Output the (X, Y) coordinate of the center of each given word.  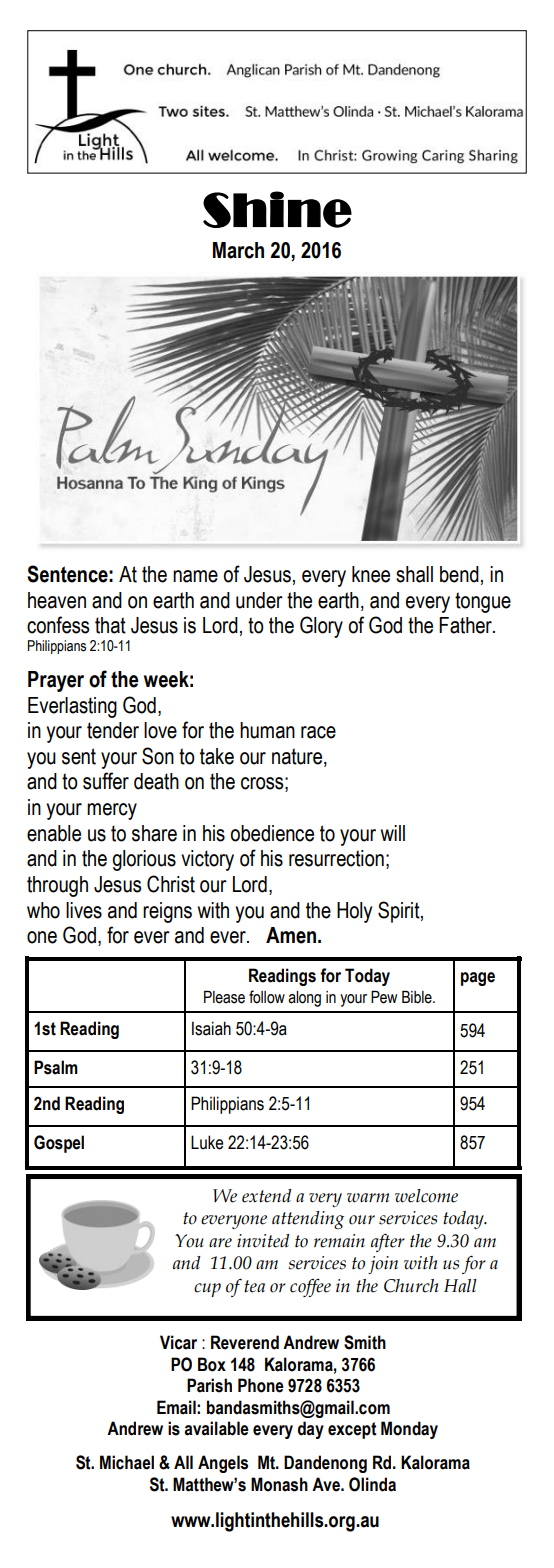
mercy (112, 811)
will (393, 833)
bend (459, 574)
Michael (127, 1462)
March (238, 250)
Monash (279, 1484)
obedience (272, 833)
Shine (277, 209)
